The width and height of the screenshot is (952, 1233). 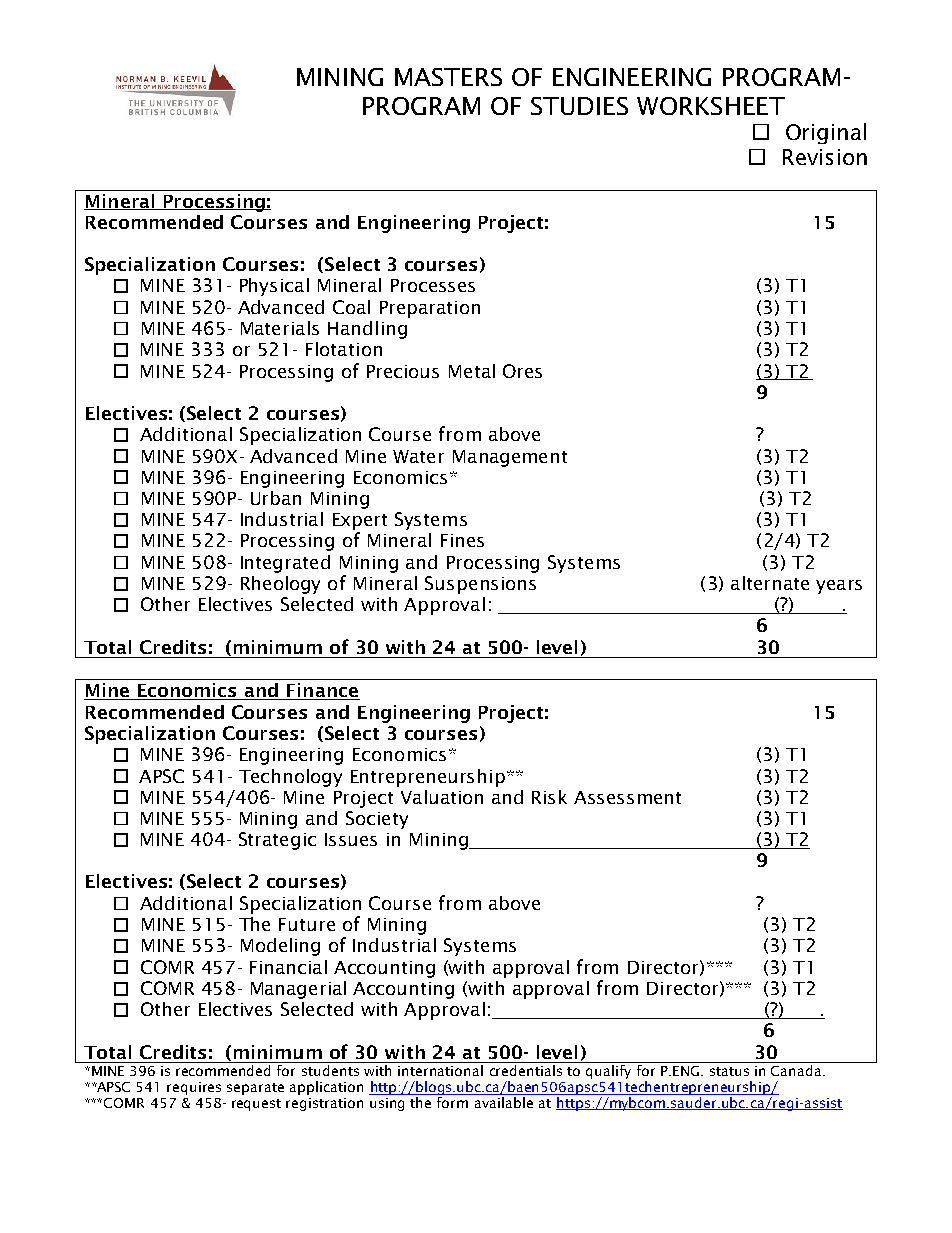 What do you see at coordinates (627, 797) in the screenshot?
I see `Assessment` at bounding box center [627, 797].
